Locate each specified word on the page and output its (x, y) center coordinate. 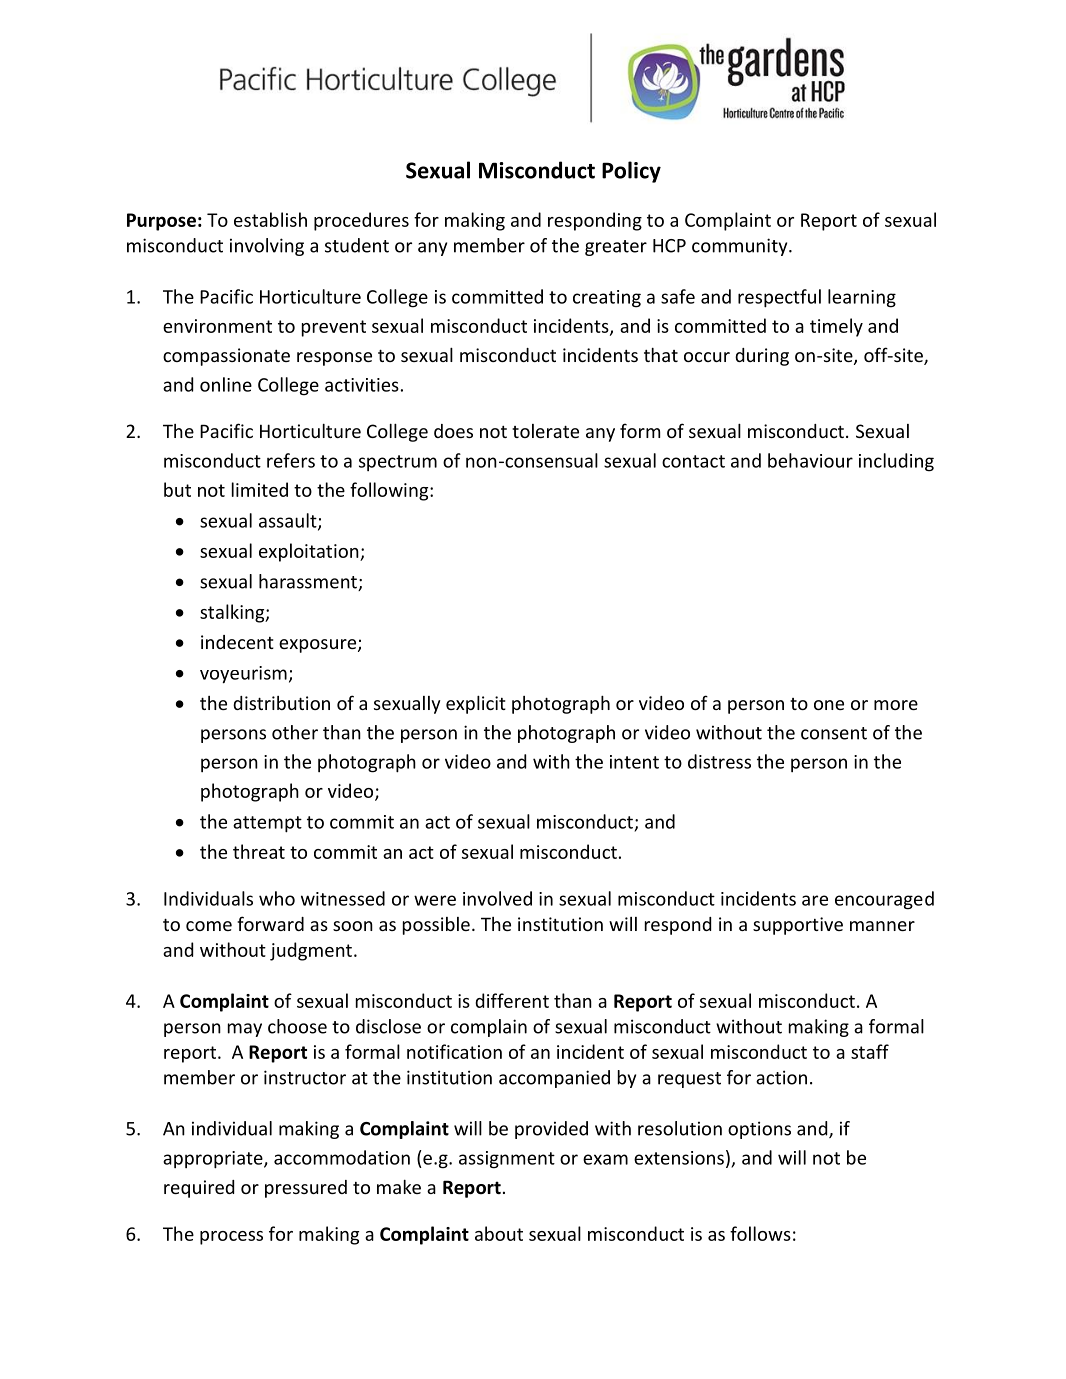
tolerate (545, 431)
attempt (267, 824)
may (245, 1030)
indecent (237, 642)
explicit (476, 705)
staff (870, 1051)
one (829, 705)
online (226, 384)
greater (616, 248)
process (231, 1238)
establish (270, 219)
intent (634, 762)
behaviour (810, 460)
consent (834, 733)
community (741, 247)
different (512, 1000)
